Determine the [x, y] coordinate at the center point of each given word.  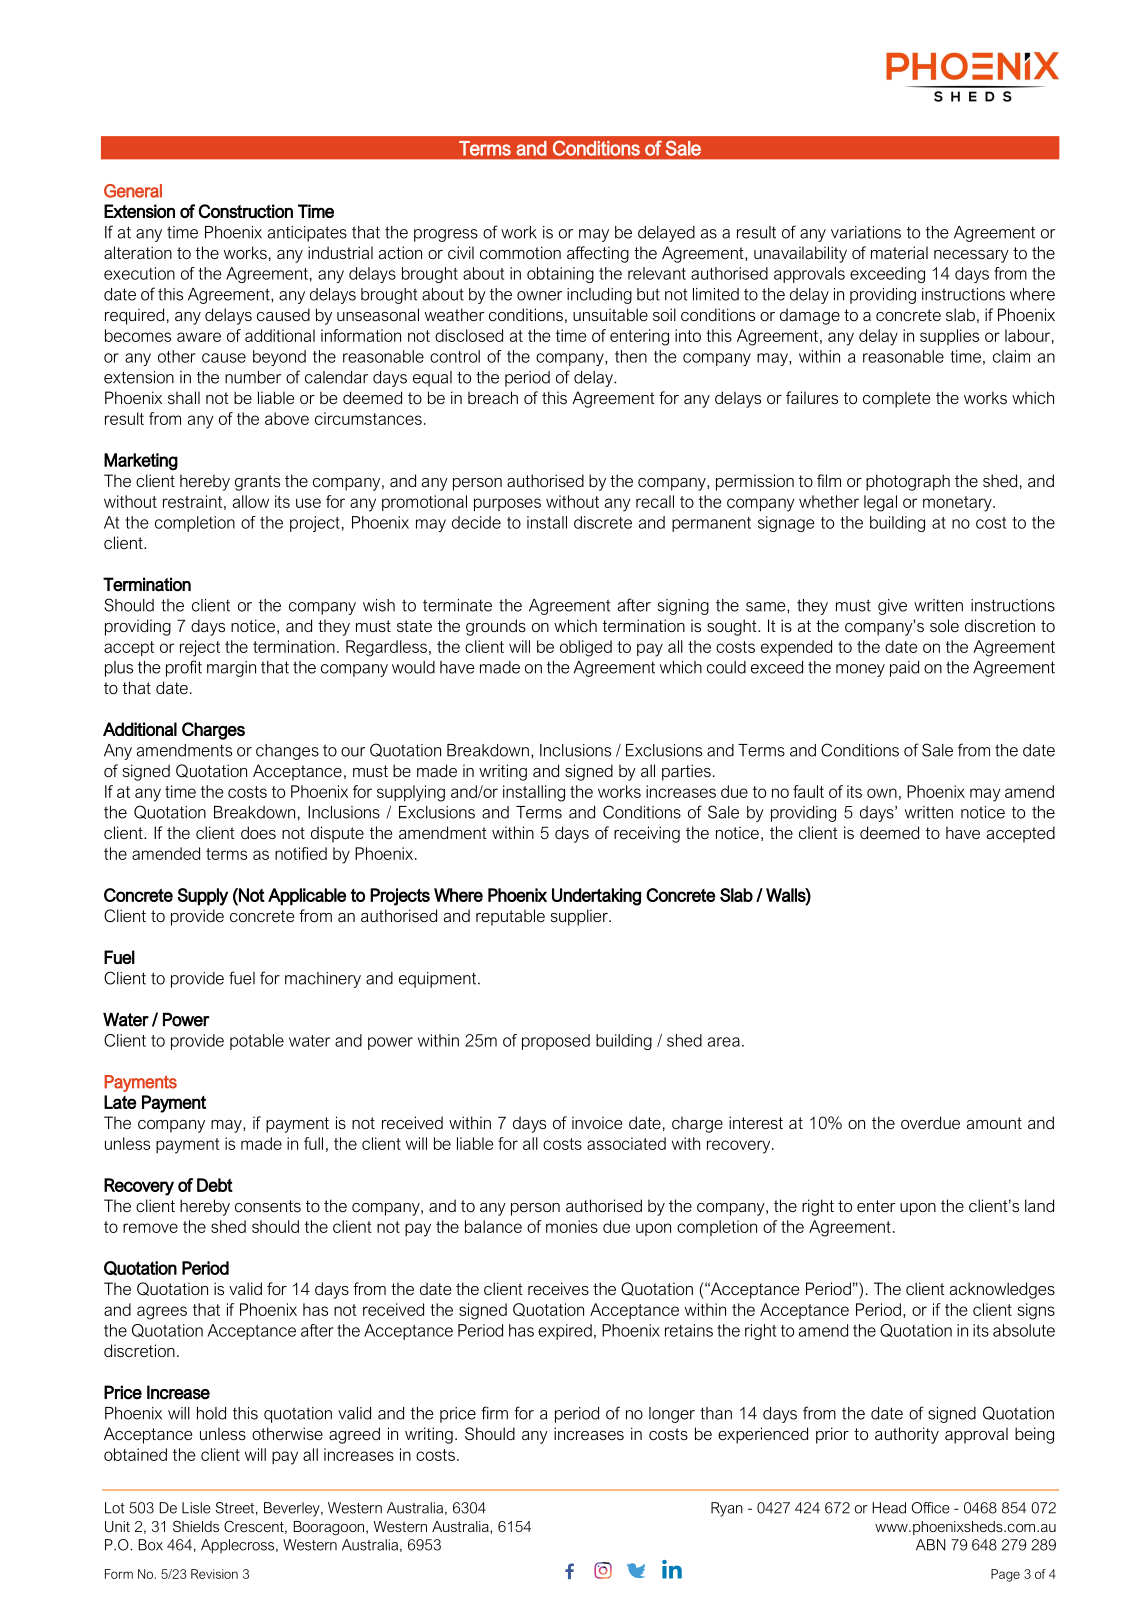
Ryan [727, 1509]
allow [251, 501]
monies [572, 1226]
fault [808, 791]
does [258, 832]
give [892, 607]
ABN [930, 1545]
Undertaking [596, 897]
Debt [215, 1185]
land [1039, 1205]
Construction [246, 211]
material [899, 253]
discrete [603, 522]
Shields [196, 1526]
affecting [598, 254]
